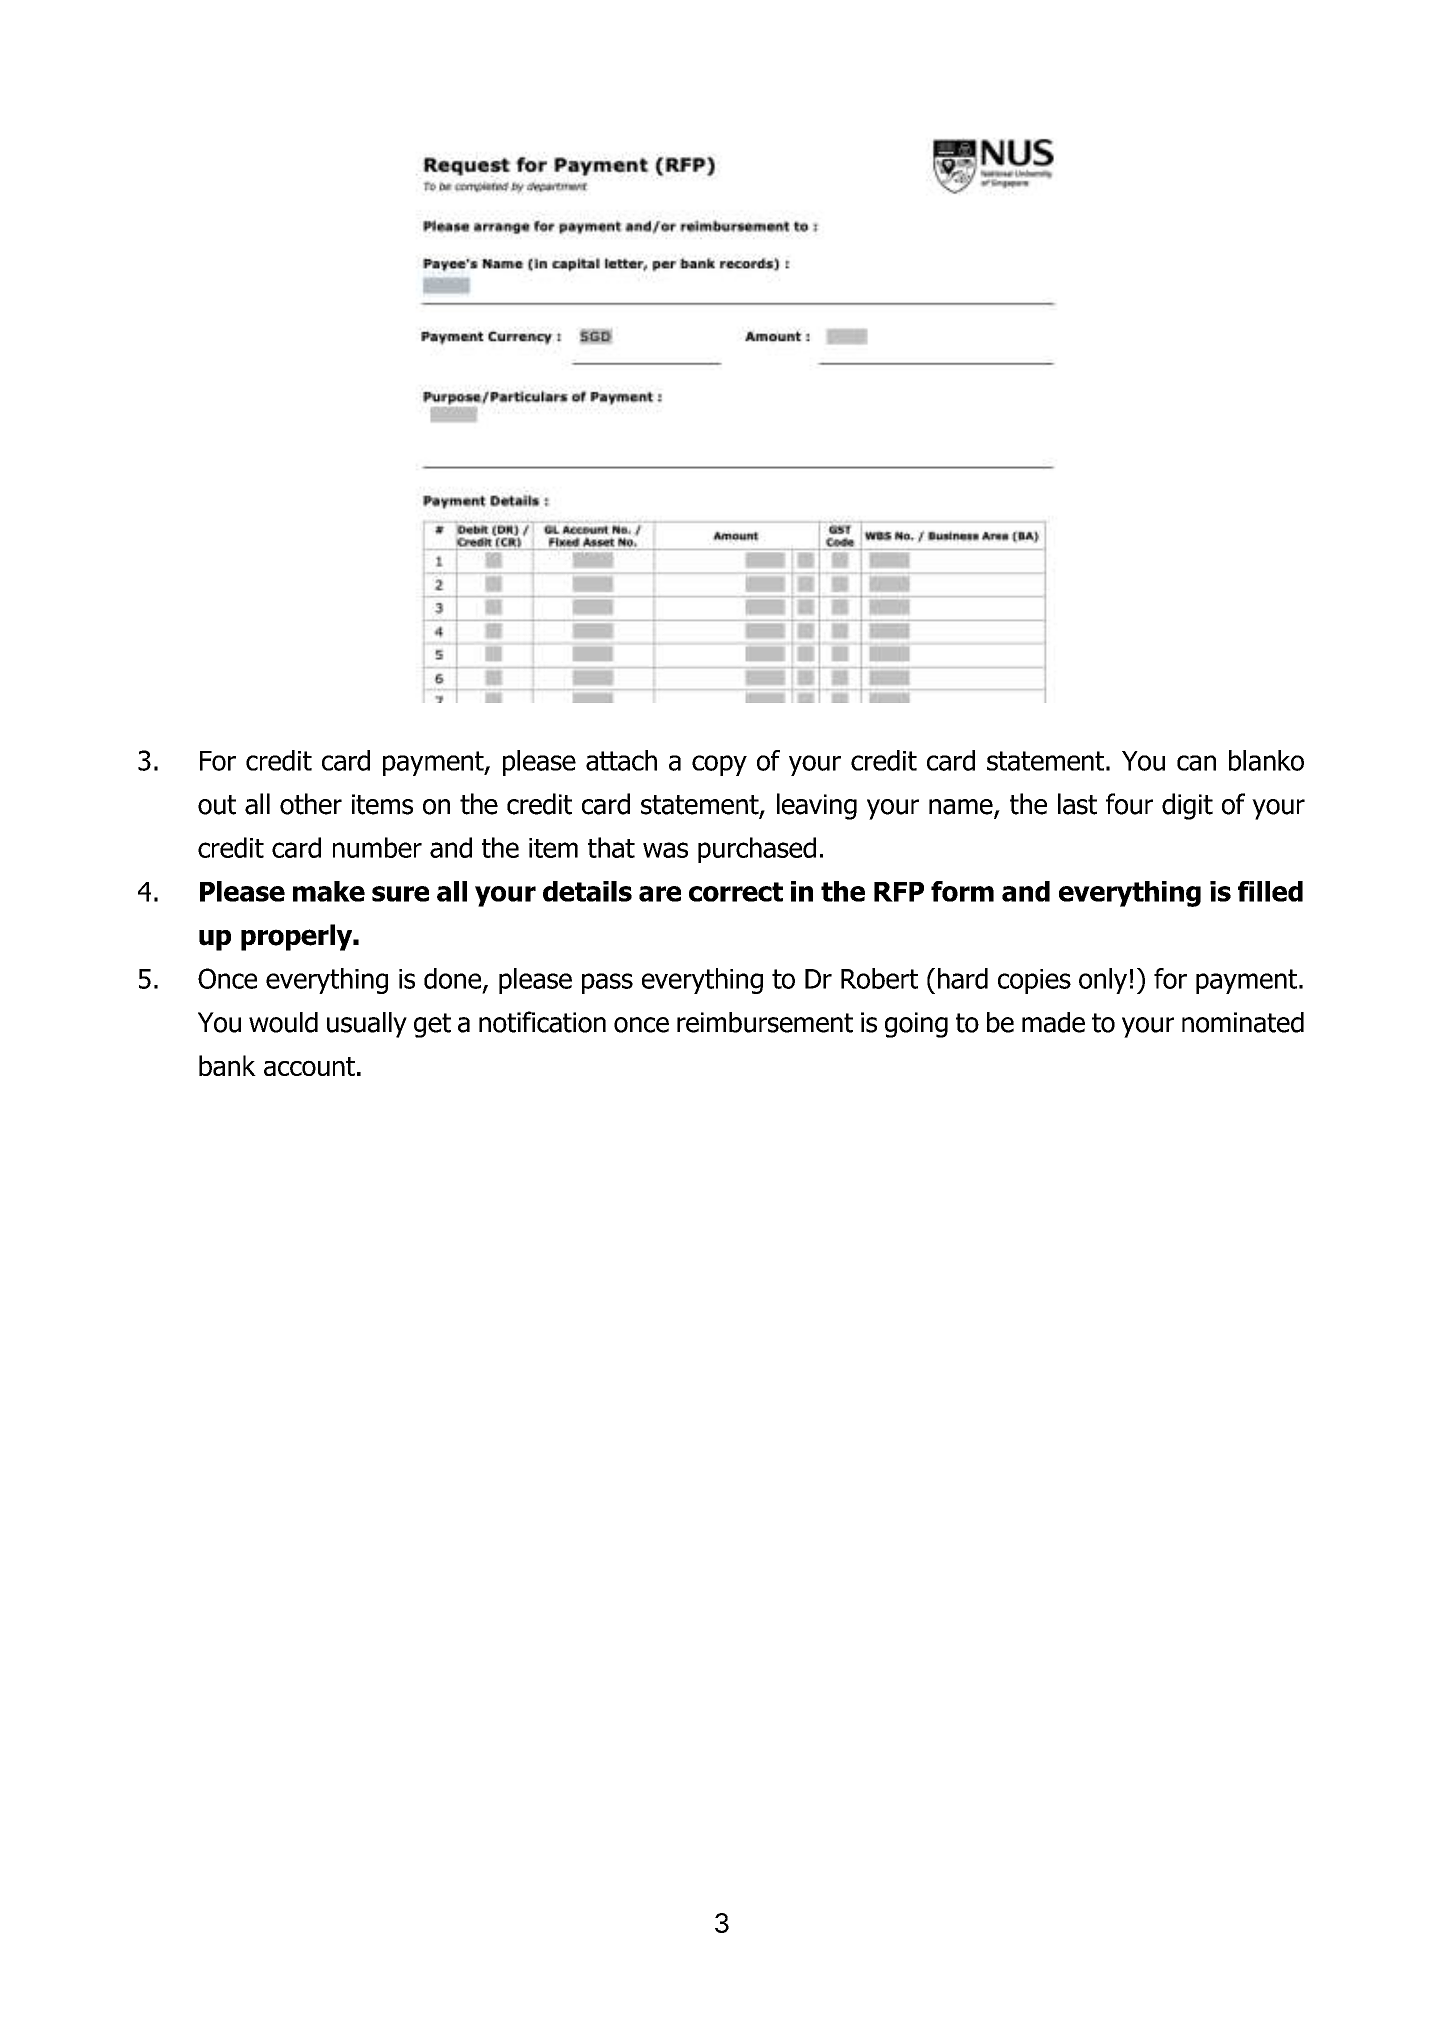  I want to click on can, so click(1196, 763).
